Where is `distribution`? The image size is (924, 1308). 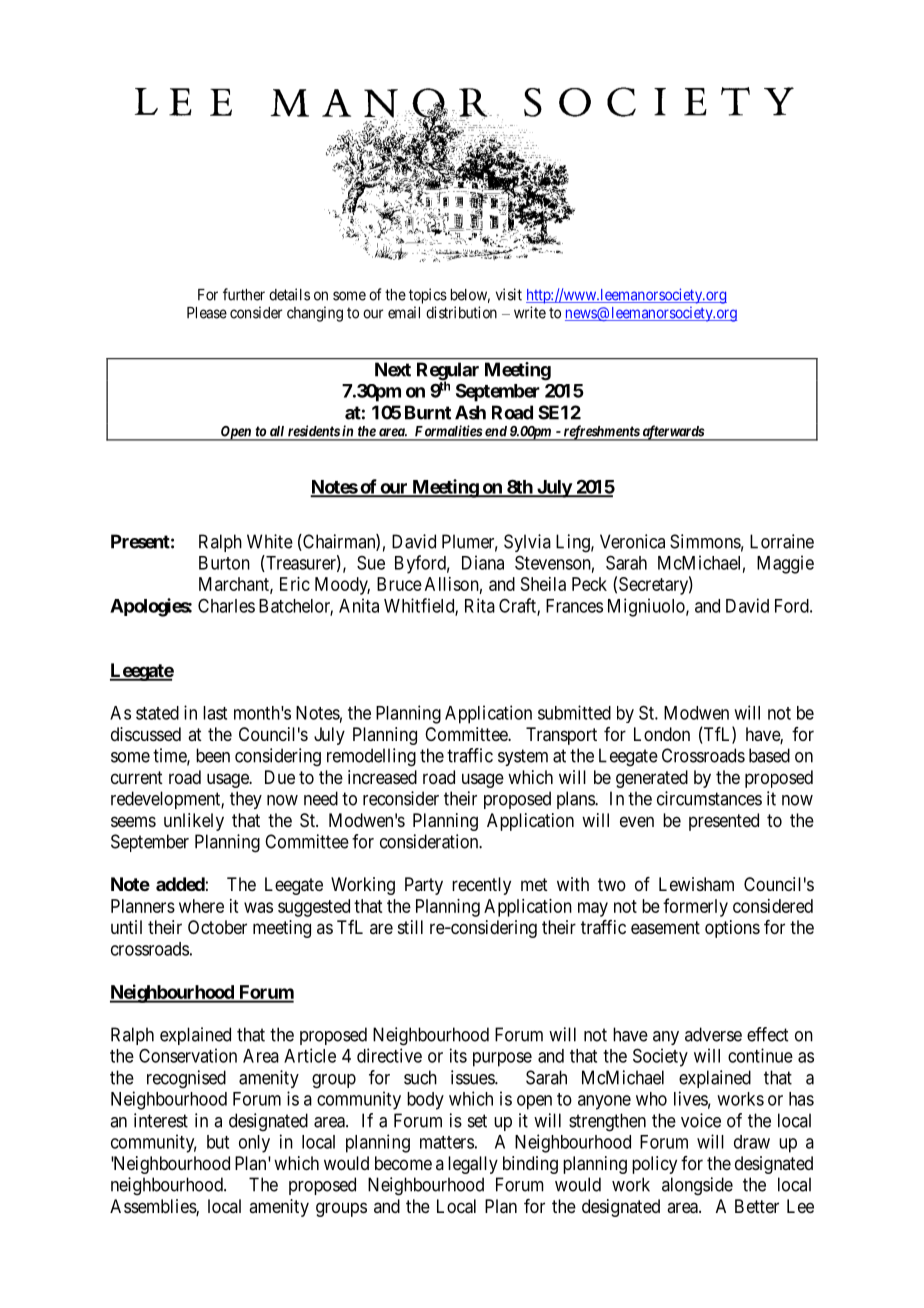
distribution is located at coordinates (461, 312).
